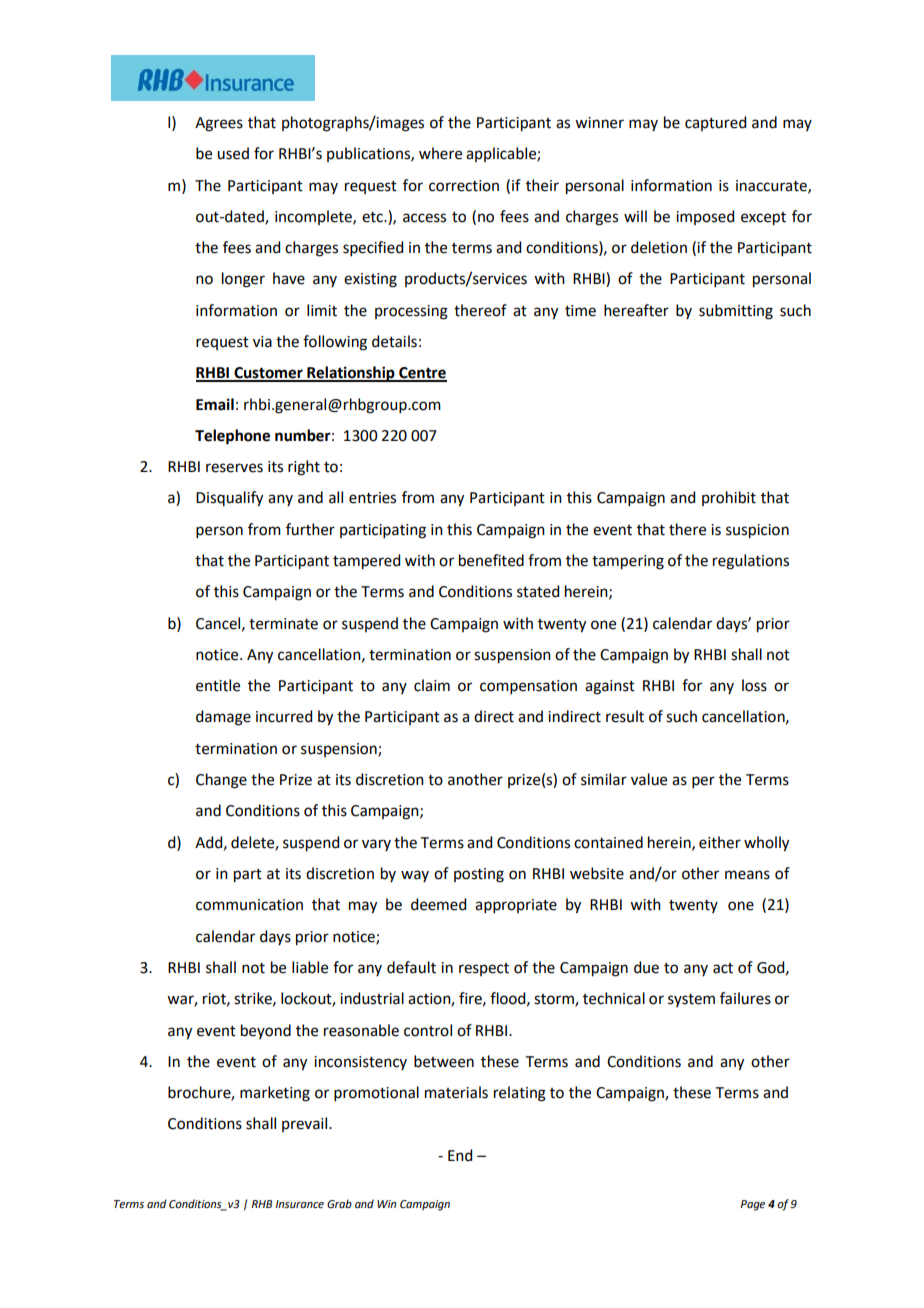  Describe the element at coordinates (464, 186) in the document. I see `correction` at that location.
